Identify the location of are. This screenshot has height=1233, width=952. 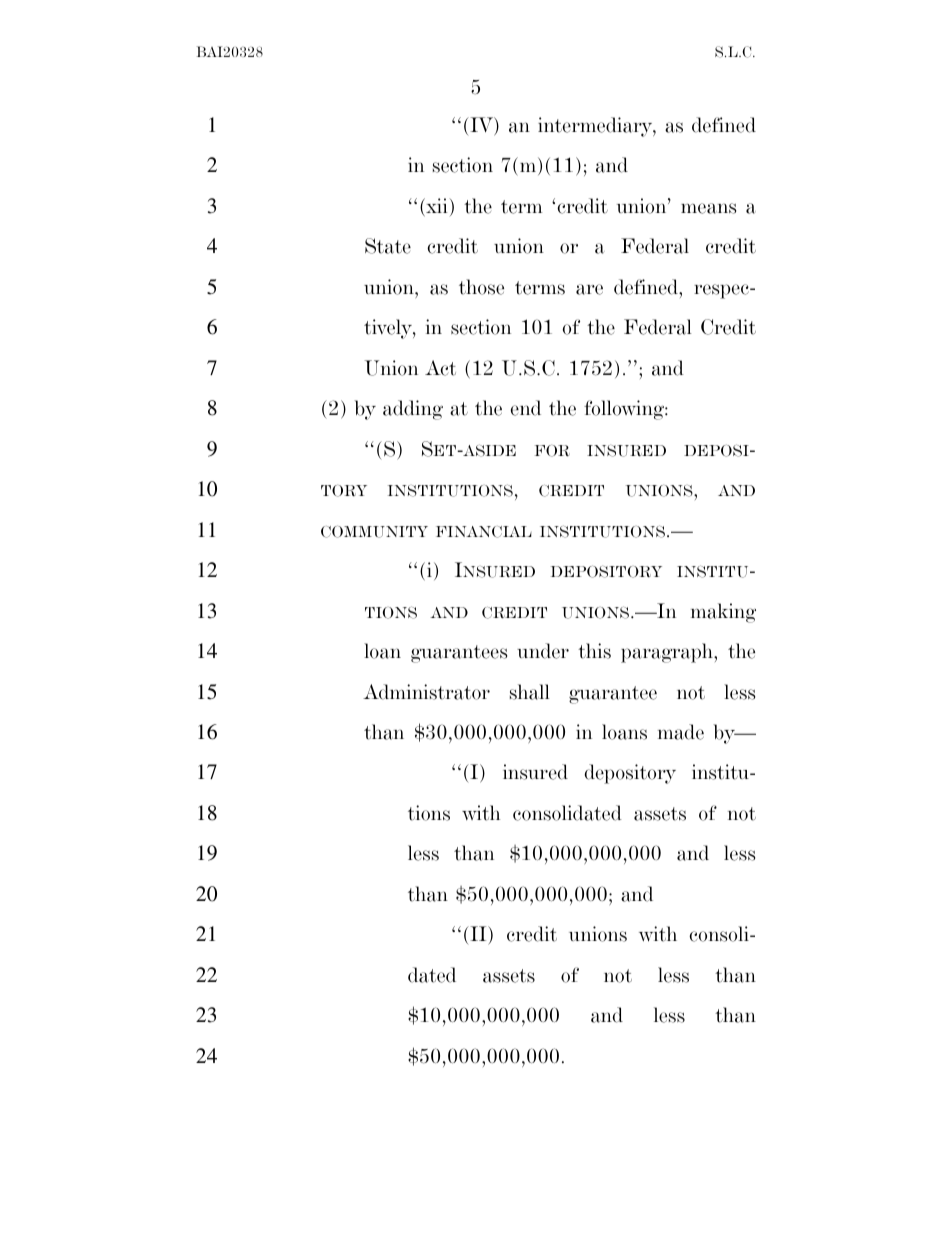
(589, 289).
